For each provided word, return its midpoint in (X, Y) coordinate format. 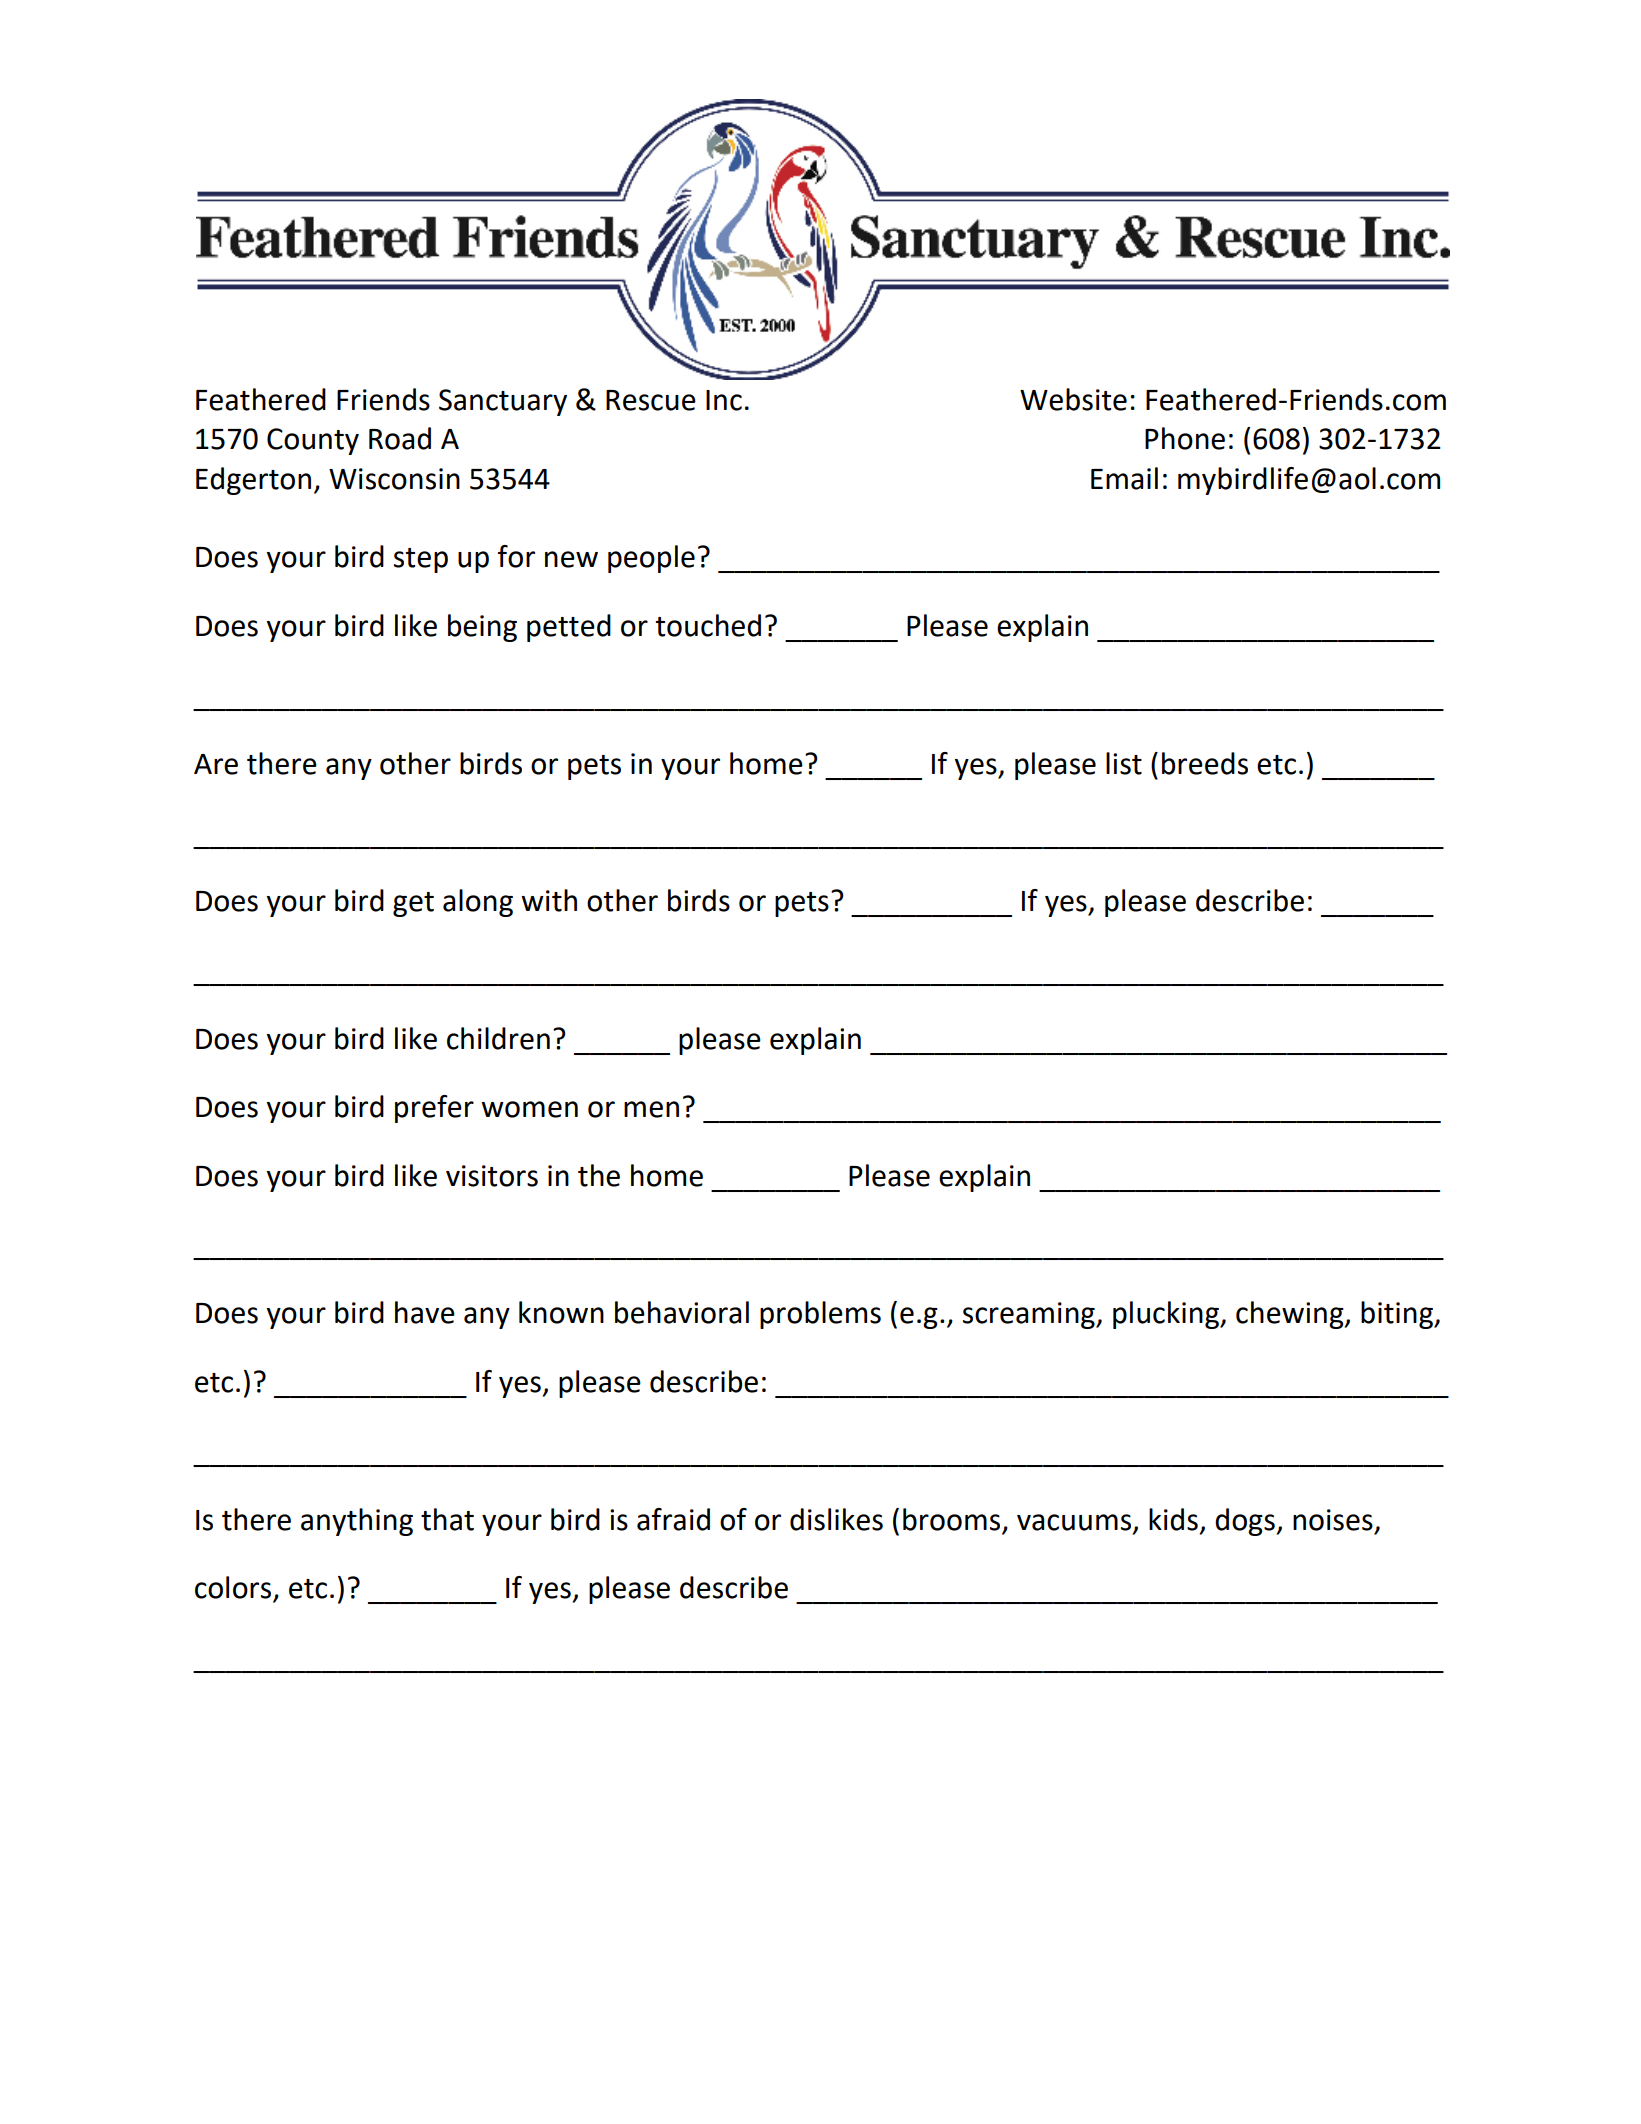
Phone (1185, 438)
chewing (1291, 1315)
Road (400, 438)
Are (216, 764)
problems (820, 1315)
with (549, 900)
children (498, 1038)
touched (708, 625)
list (1124, 763)
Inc (724, 400)
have (425, 1312)
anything (357, 1522)
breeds (1205, 763)
